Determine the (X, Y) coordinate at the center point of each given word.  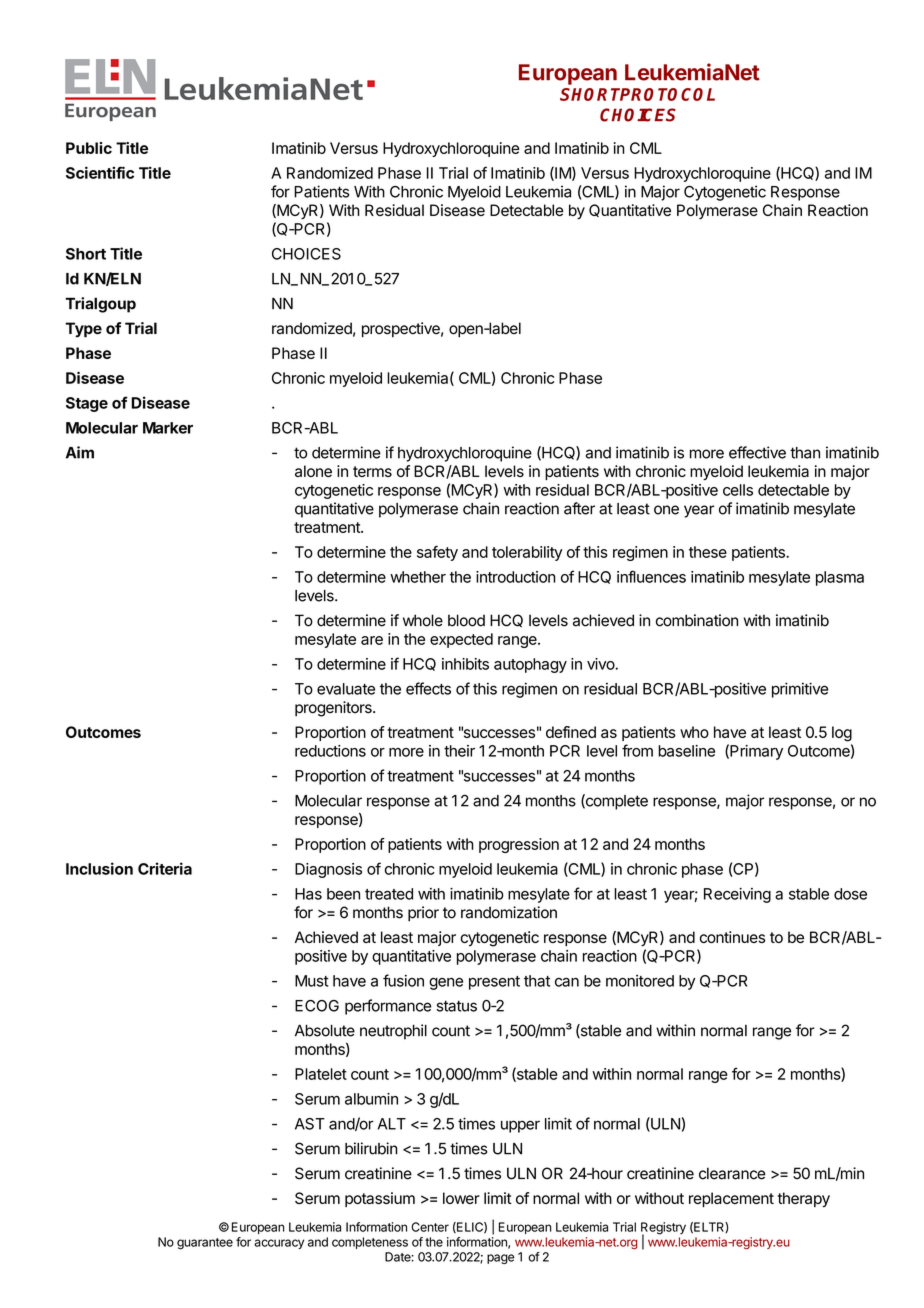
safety (437, 553)
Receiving (737, 895)
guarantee (205, 1244)
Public (89, 148)
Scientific (100, 172)
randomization (509, 912)
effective (757, 452)
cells (738, 490)
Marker (168, 428)
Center (430, 1227)
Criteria (165, 868)
